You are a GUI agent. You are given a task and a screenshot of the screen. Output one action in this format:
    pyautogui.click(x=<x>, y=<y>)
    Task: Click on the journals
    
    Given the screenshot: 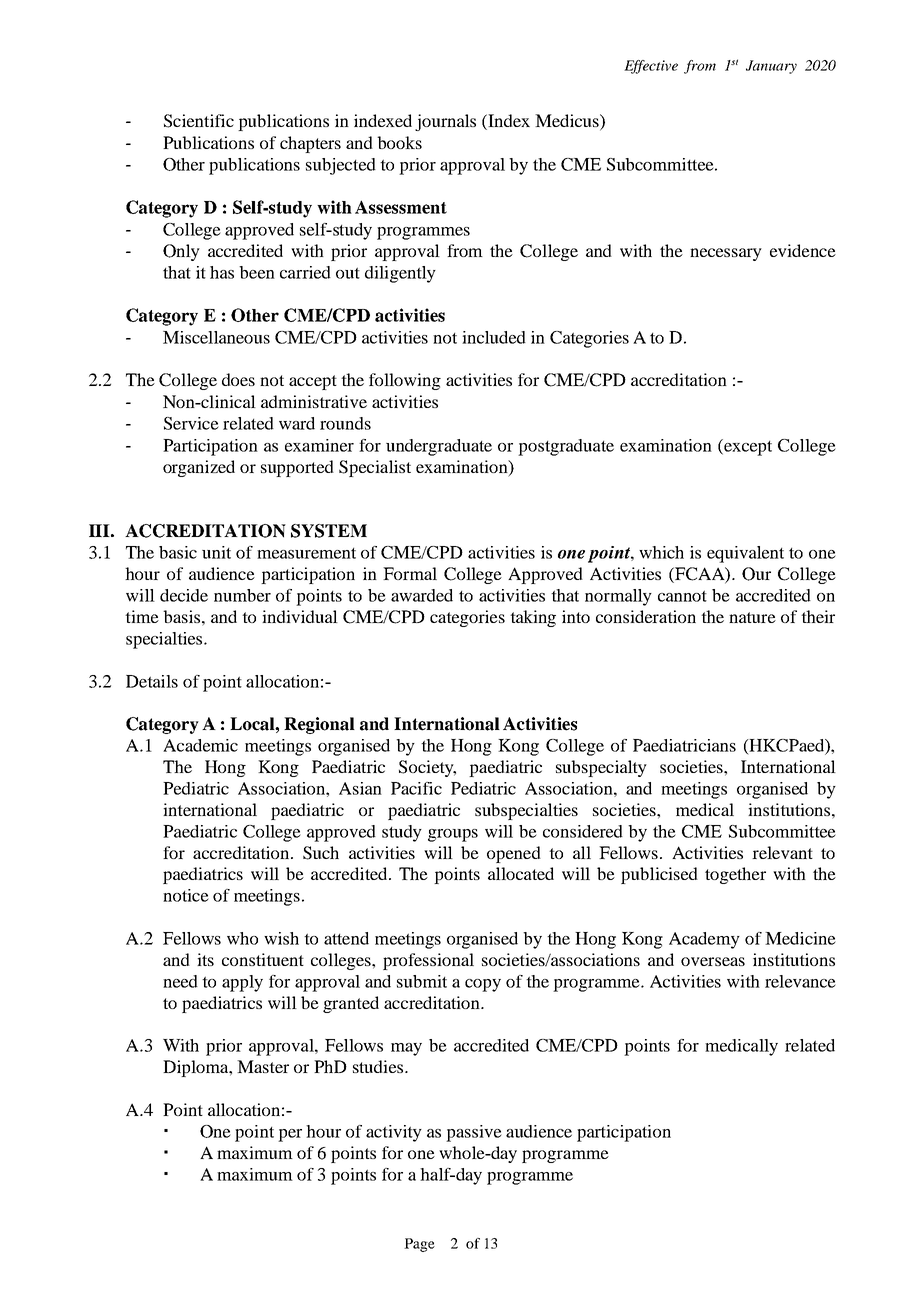 What is the action you would take?
    pyautogui.click(x=445, y=122)
